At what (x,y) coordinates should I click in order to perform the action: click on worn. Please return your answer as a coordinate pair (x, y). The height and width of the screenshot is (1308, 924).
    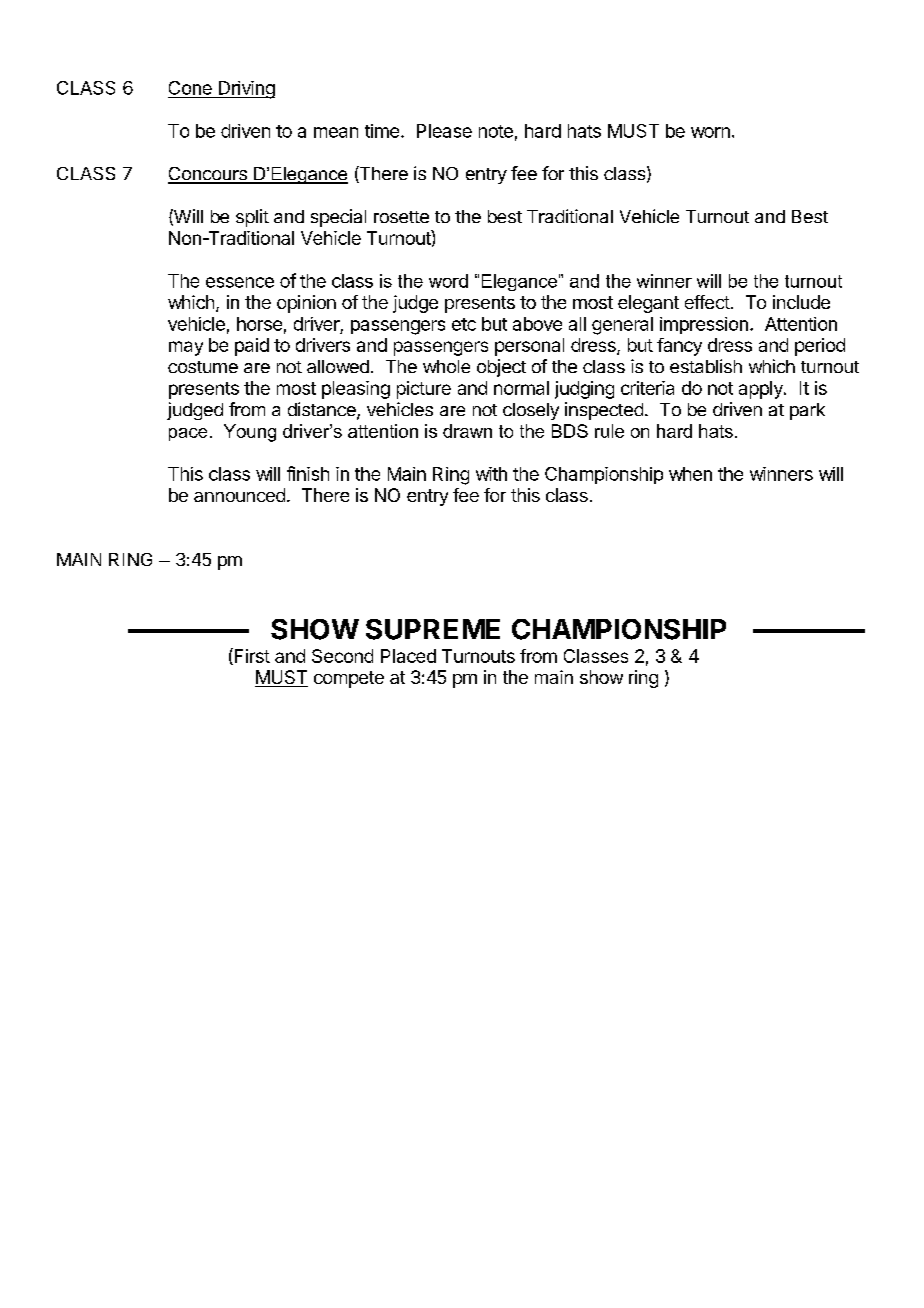
    Looking at the image, I should click on (710, 132).
